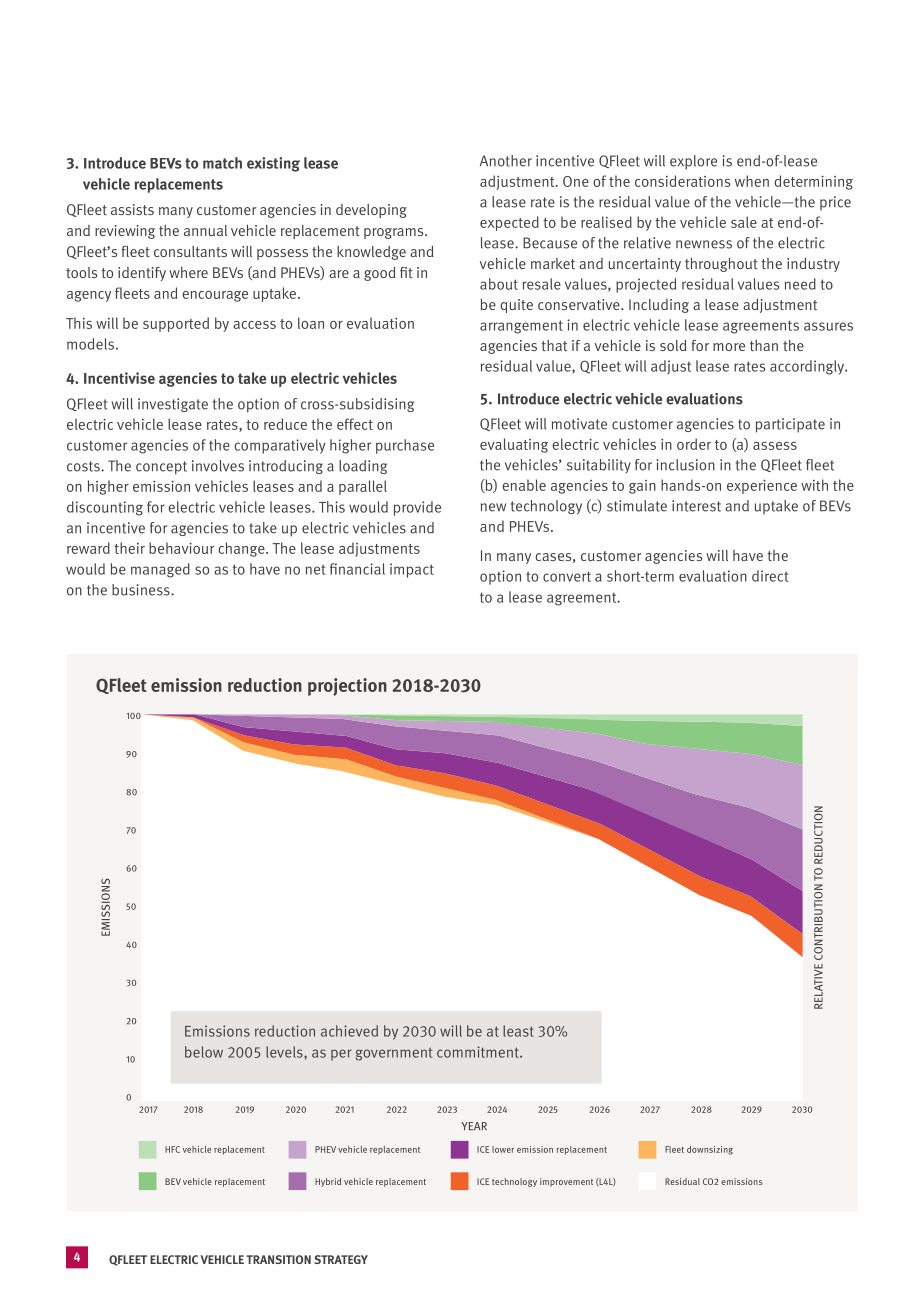 The width and height of the page is (924, 1308). What do you see at coordinates (770, 576) in the page?
I see `direct` at bounding box center [770, 576].
